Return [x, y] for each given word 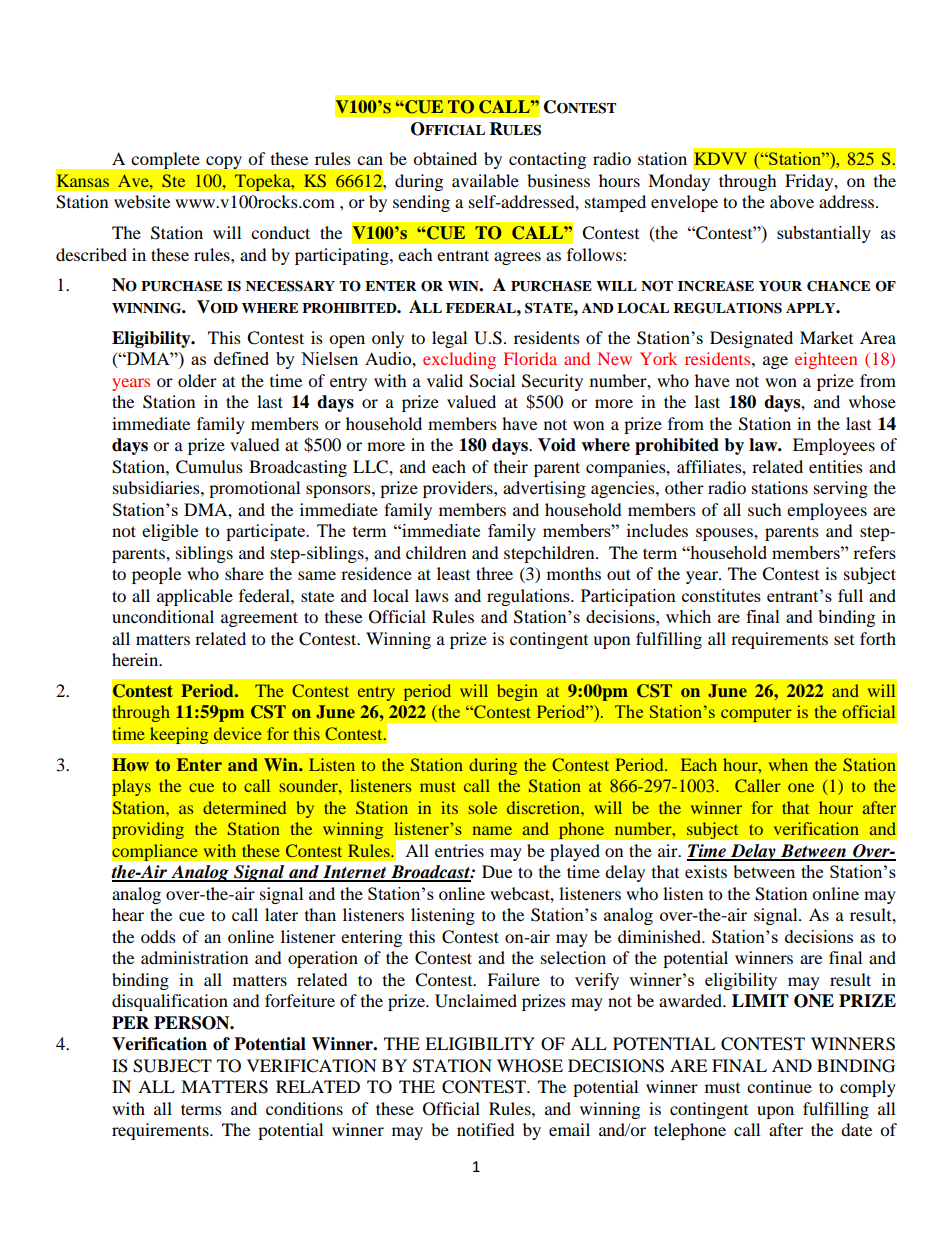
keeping [179, 735]
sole [483, 807]
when [788, 764]
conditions [304, 1108]
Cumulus [209, 467]
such [765, 509]
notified [486, 1129]
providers [459, 489]
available [485, 180]
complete [165, 160]
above [792, 201]
